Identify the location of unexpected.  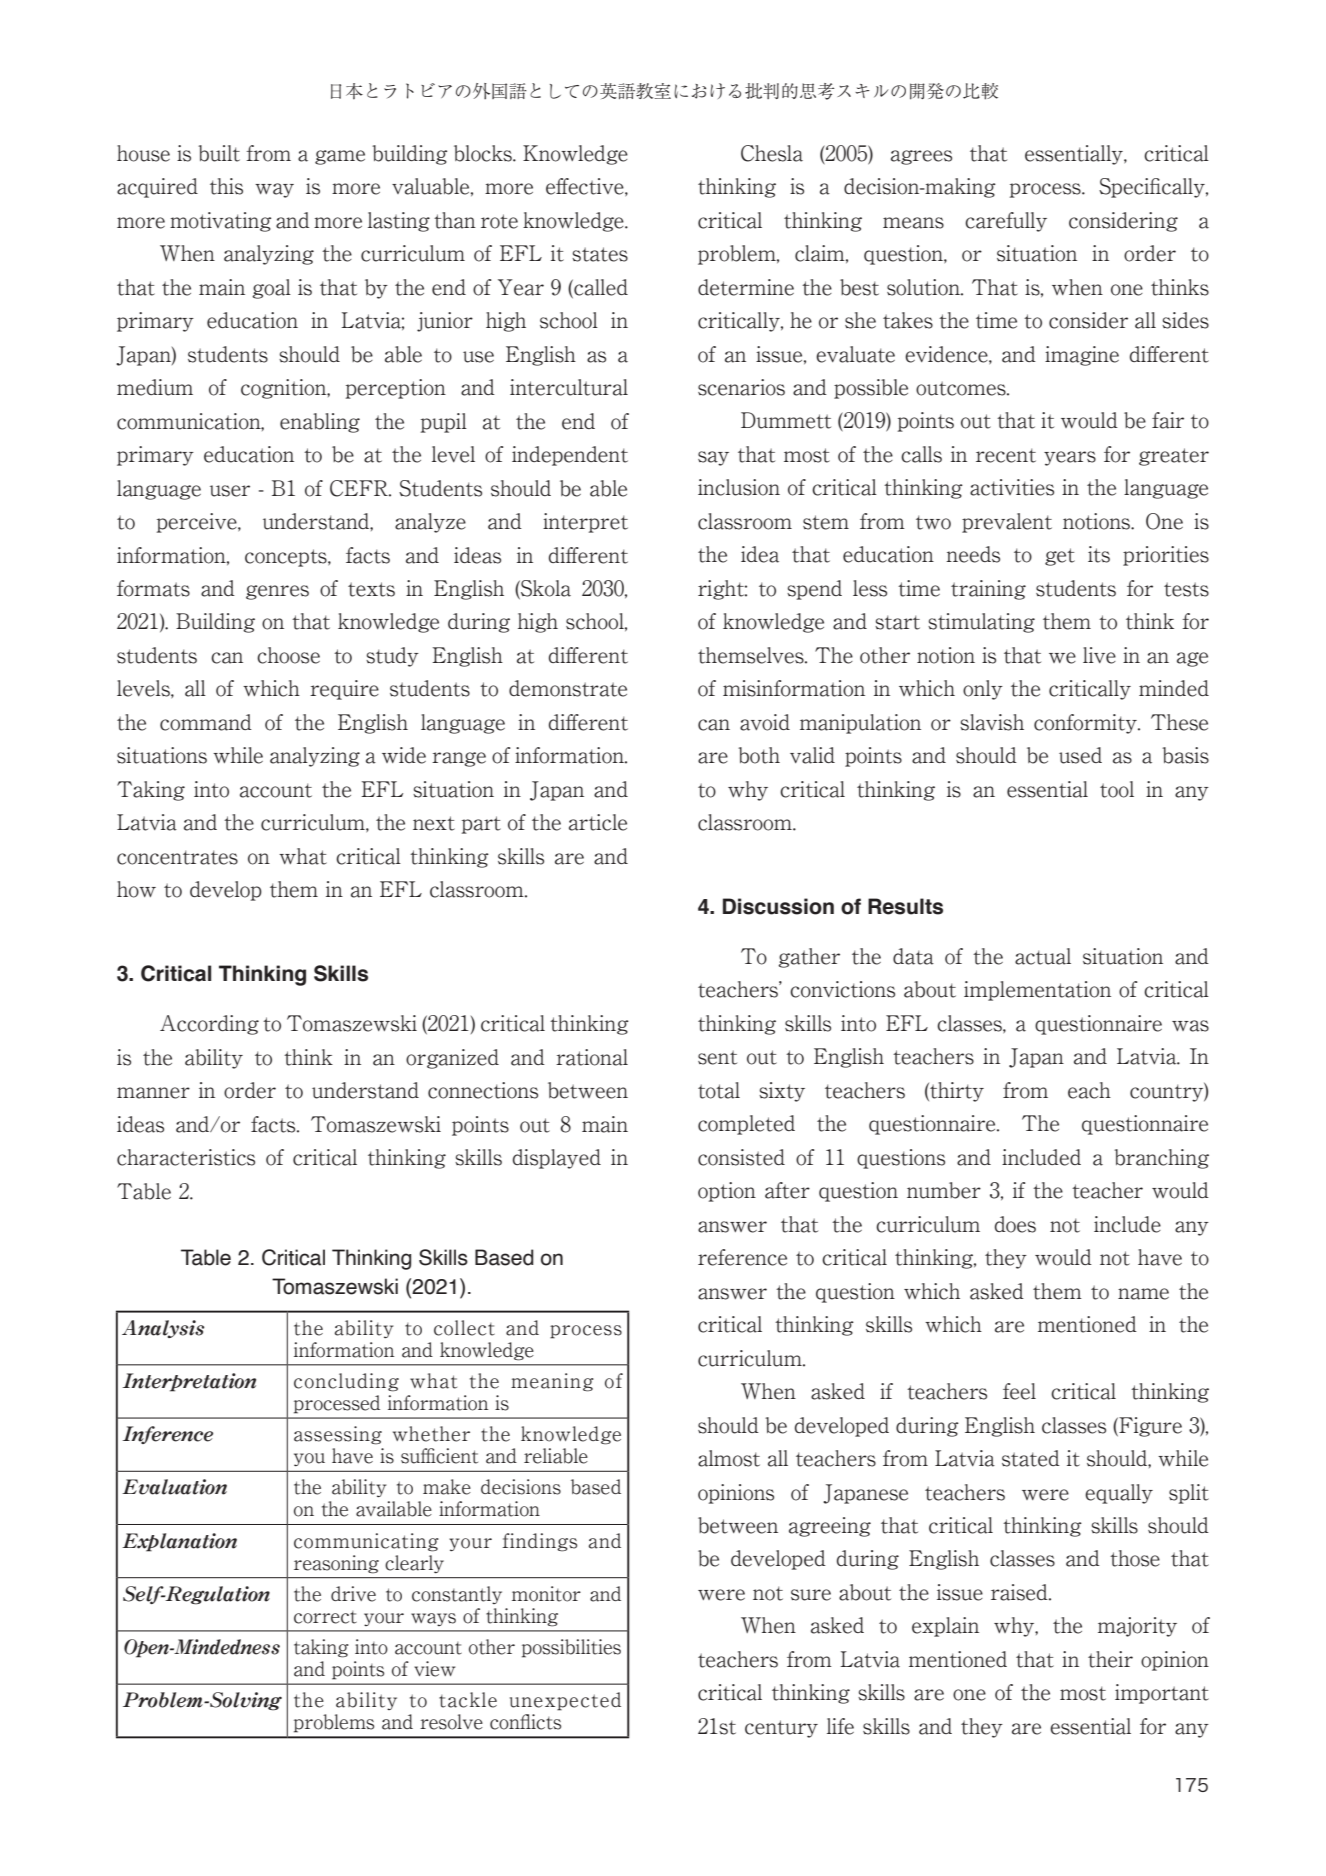
(565, 1701).
